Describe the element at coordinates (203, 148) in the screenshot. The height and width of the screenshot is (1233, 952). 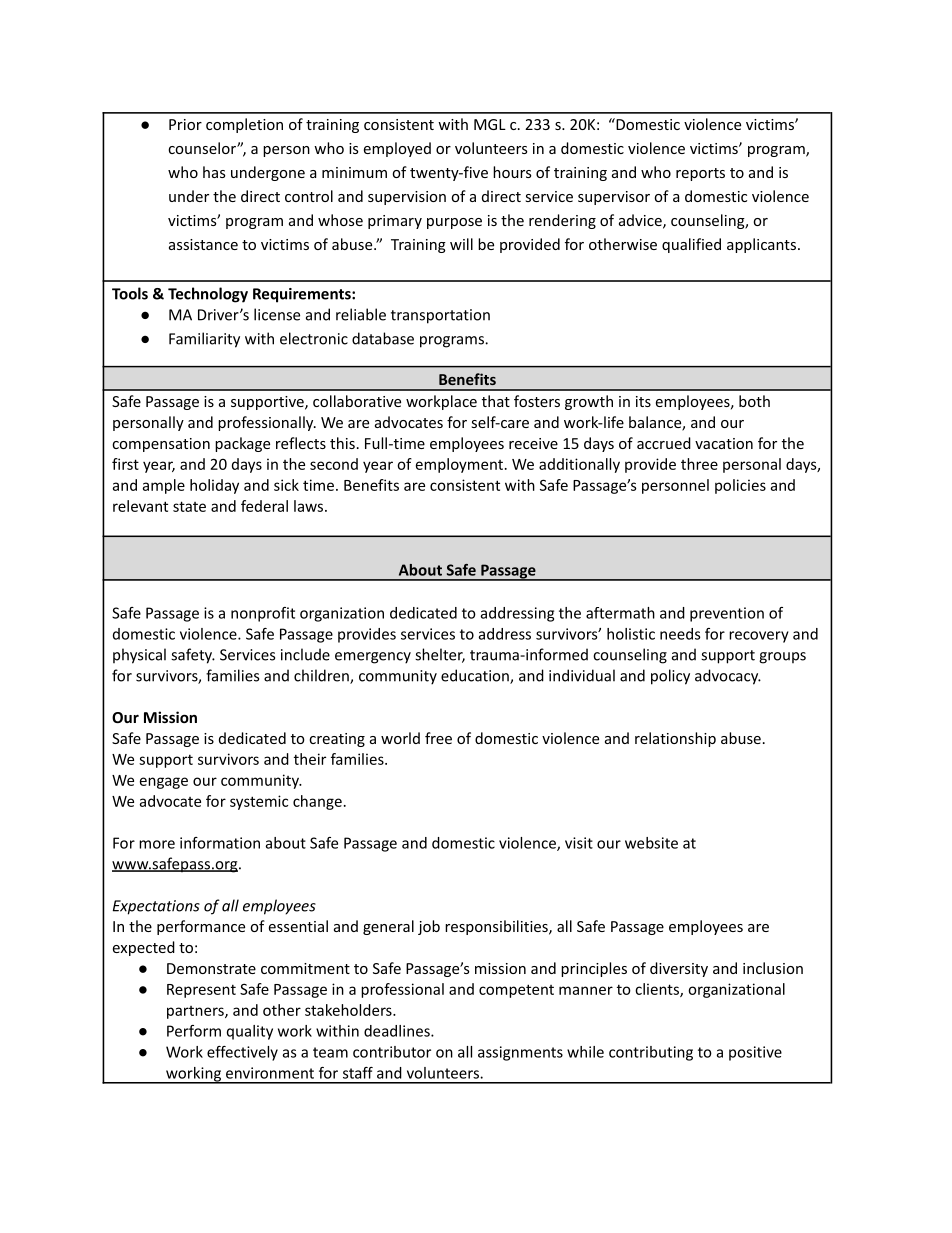
I see `counselor` at that location.
